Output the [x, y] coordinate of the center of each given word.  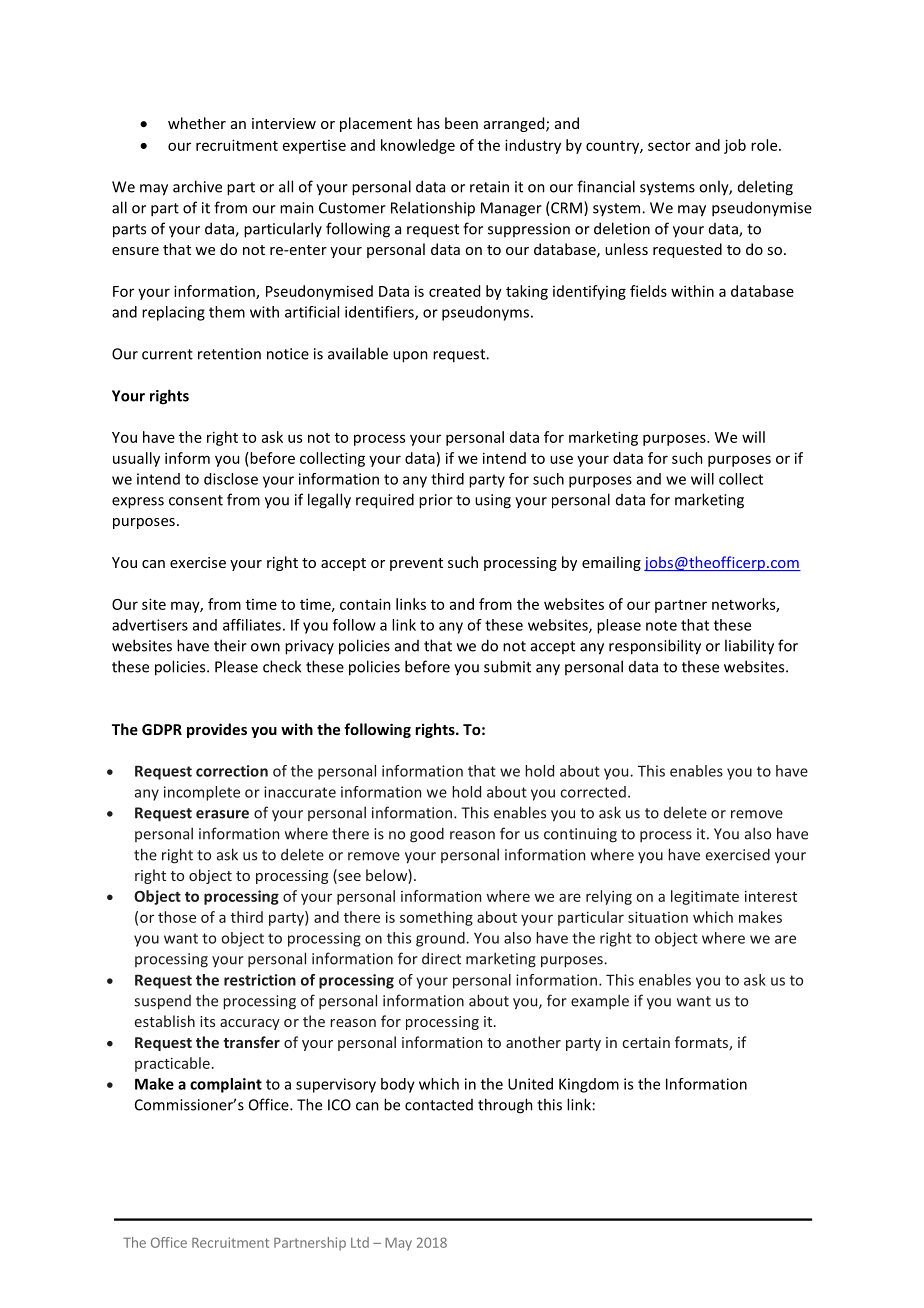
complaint [226, 1085]
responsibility [655, 647]
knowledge [418, 146]
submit [507, 666]
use [561, 459]
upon [410, 357]
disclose [231, 479]
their [230, 645]
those [177, 917]
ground [441, 939]
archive [197, 186]
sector [669, 146]
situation [658, 917]
